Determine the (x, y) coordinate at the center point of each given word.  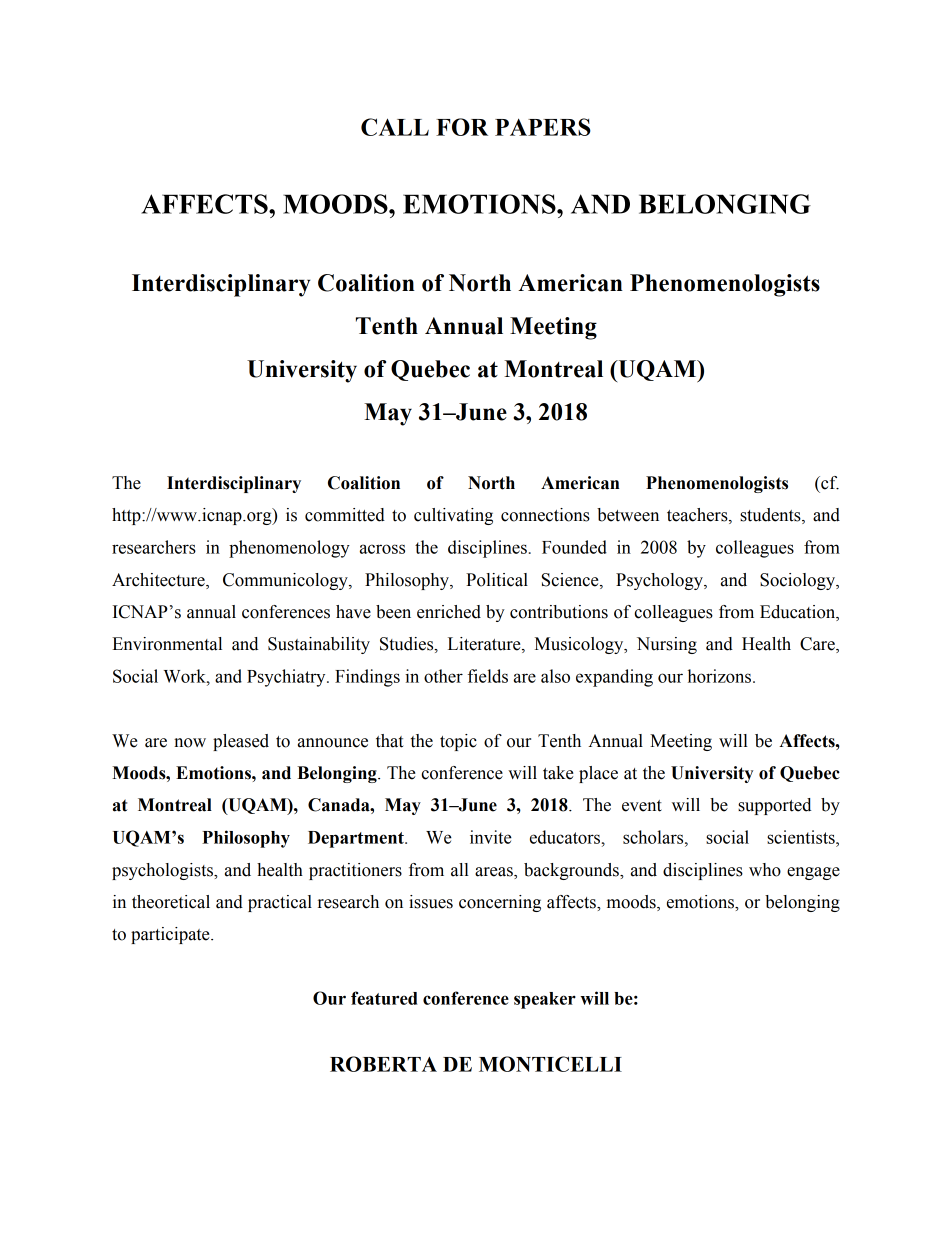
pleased (241, 742)
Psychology (660, 581)
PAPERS (543, 127)
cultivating (453, 516)
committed (345, 515)
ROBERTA (383, 1064)
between (628, 515)
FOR (462, 127)
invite (491, 837)
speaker (545, 1000)
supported (774, 806)
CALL (395, 127)
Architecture (159, 581)
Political (497, 580)
